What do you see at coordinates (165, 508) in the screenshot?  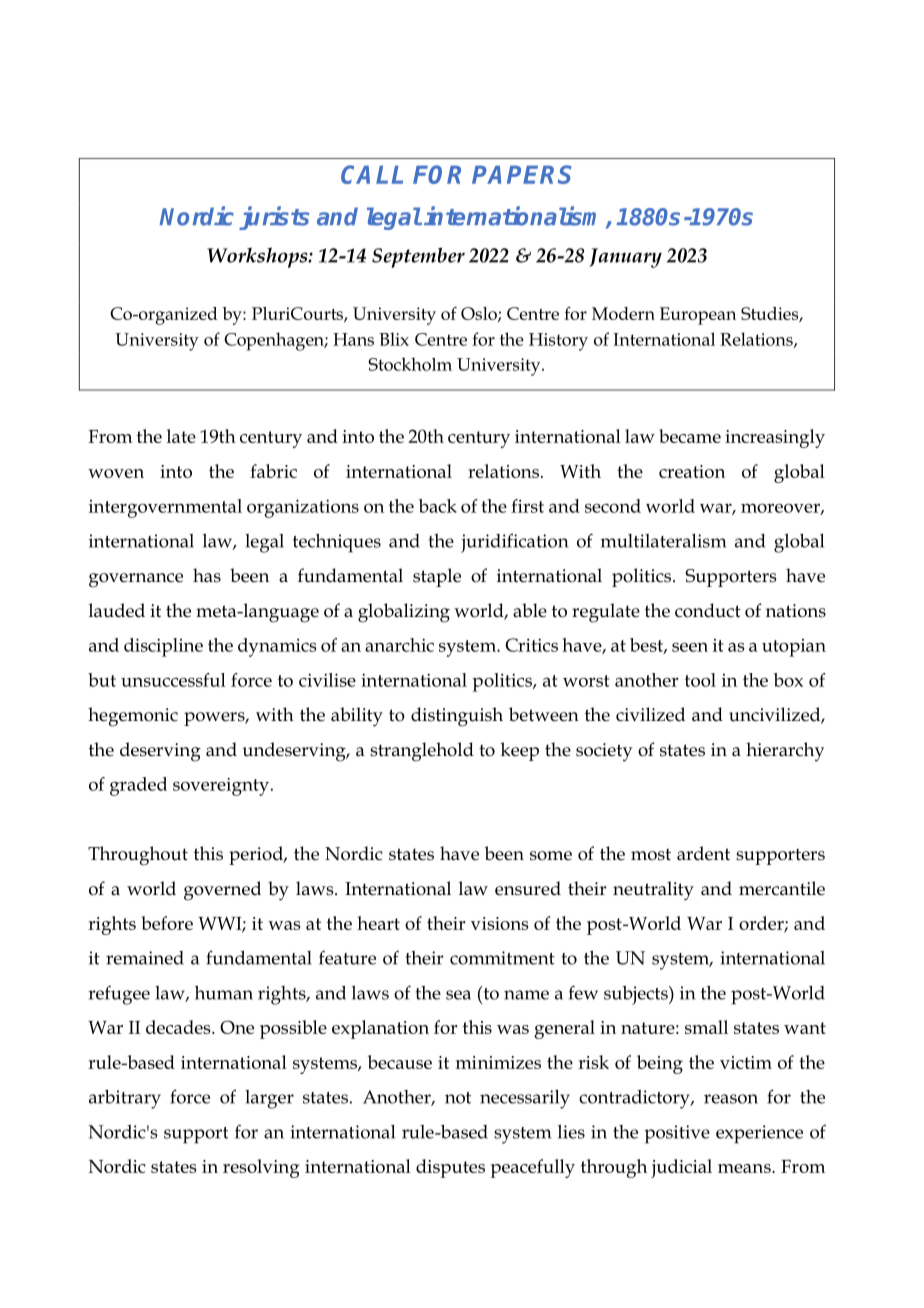 I see `intergovernmental` at bounding box center [165, 508].
